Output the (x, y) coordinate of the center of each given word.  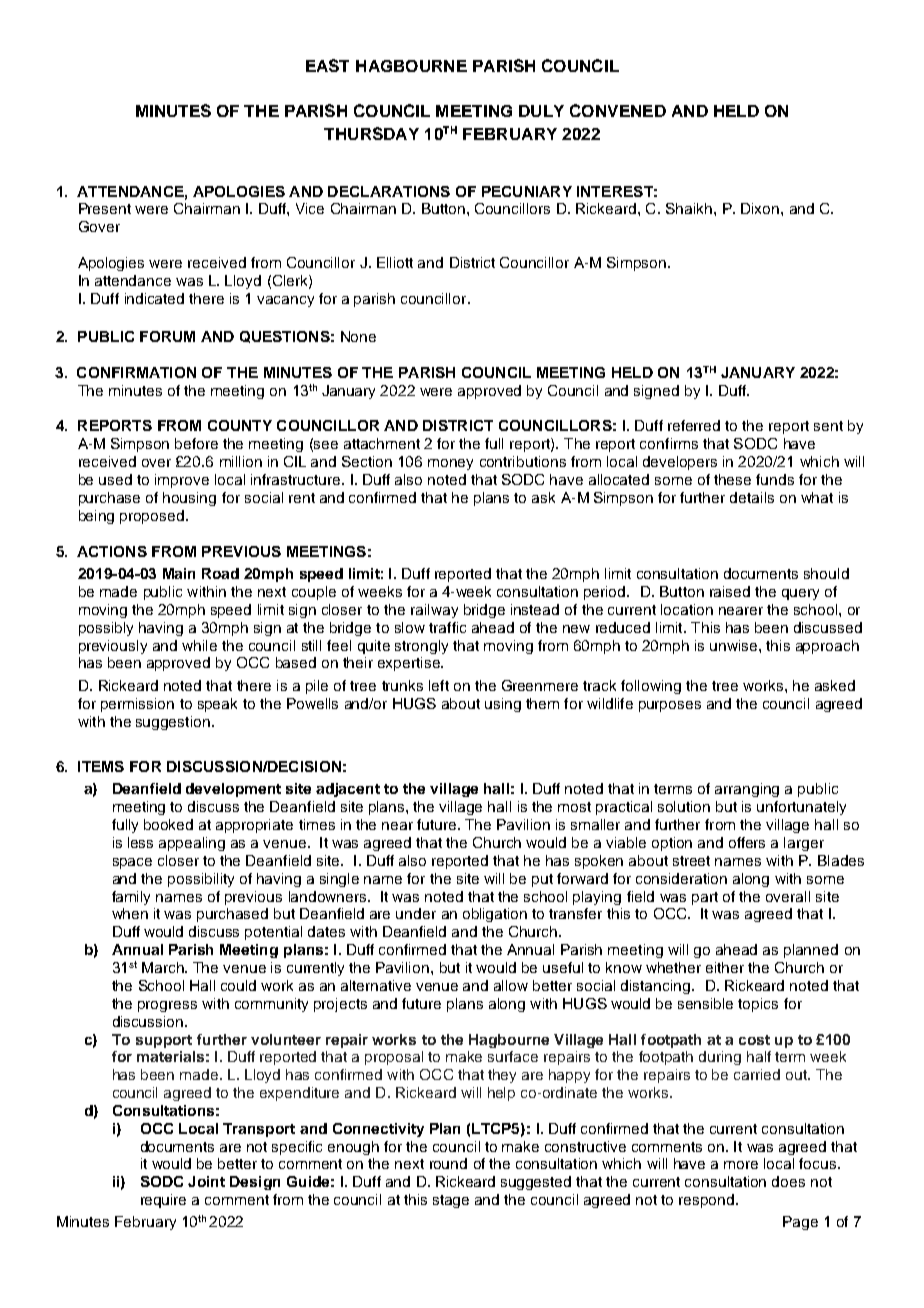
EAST (327, 65)
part (705, 898)
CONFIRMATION (136, 372)
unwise (733, 645)
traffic (447, 627)
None (358, 336)
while (199, 645)
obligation (495, 915)
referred (694, 425)
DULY (541, 111)
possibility (201, 880)
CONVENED (618, 110)
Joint (206, 1181)
